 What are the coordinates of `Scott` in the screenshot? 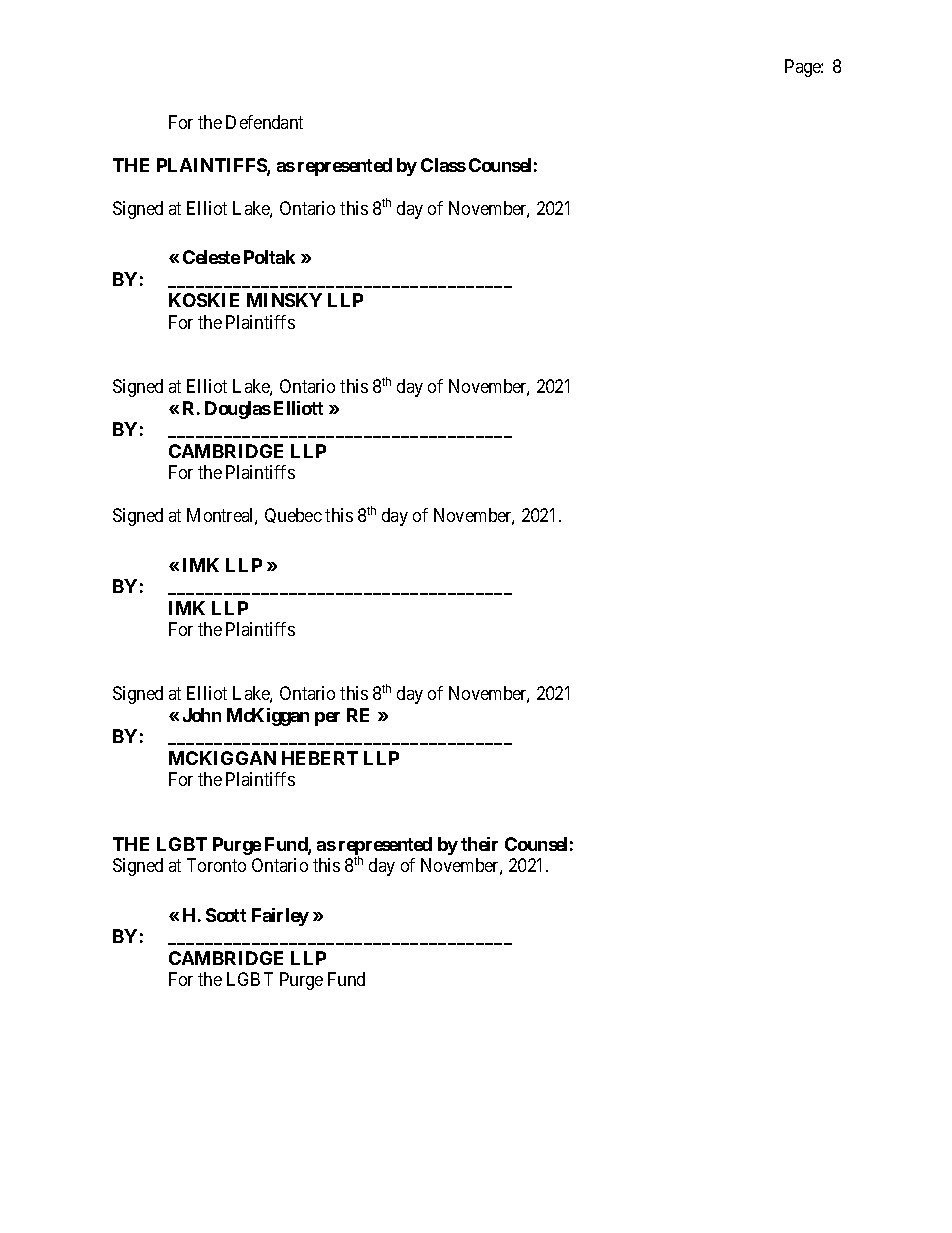 It's located at (226, 915).
